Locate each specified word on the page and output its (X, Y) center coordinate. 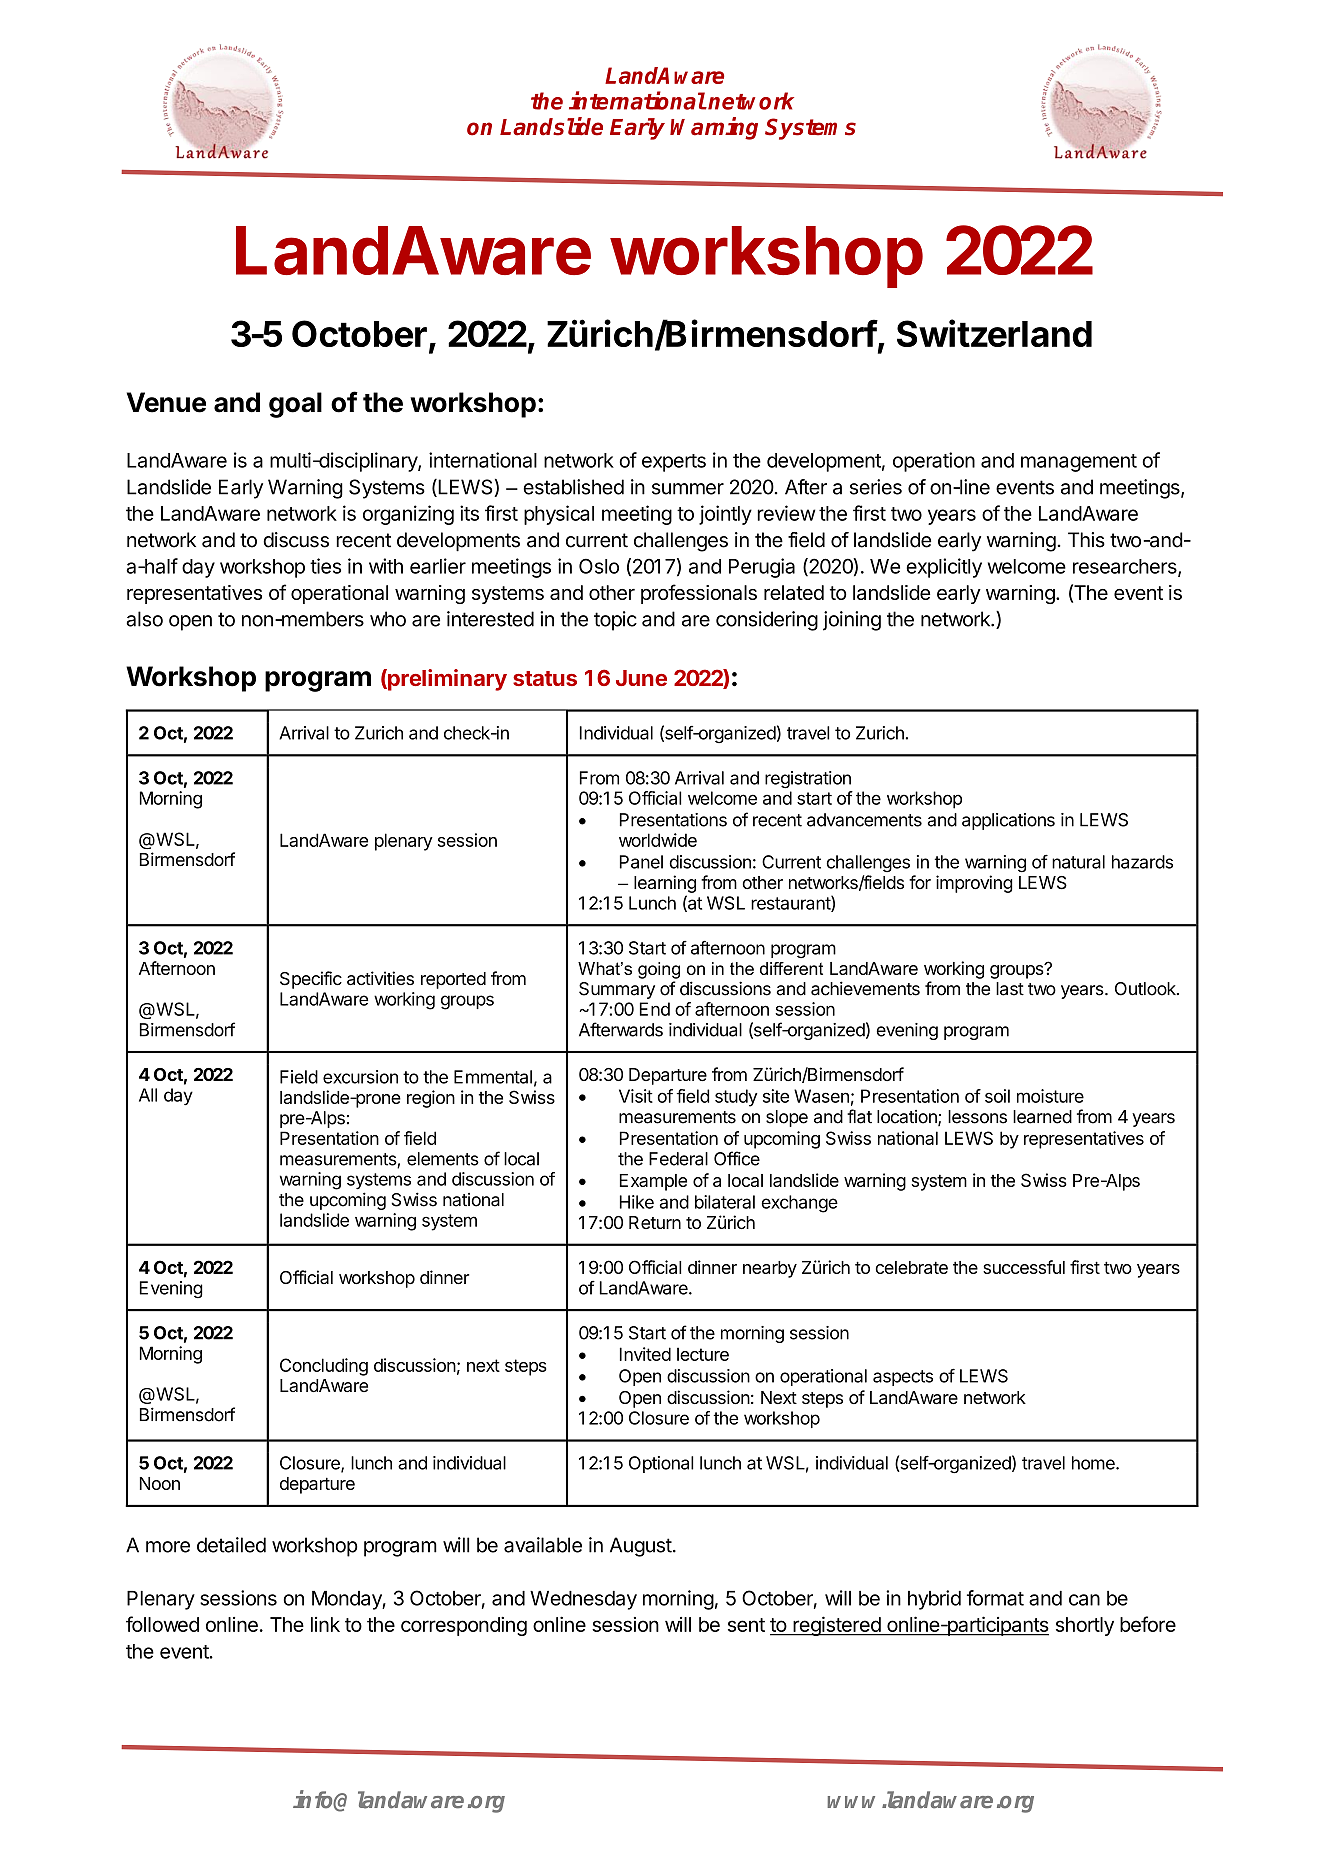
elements (443, 1159)
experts (674, 463)
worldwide (658, 840)
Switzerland (994, 333)
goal (295, 405)
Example (653, 1182)
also (144, 619)
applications (1008, 821)
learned (1042, 1117)
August (641, 1547)
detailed (231, 1545)
